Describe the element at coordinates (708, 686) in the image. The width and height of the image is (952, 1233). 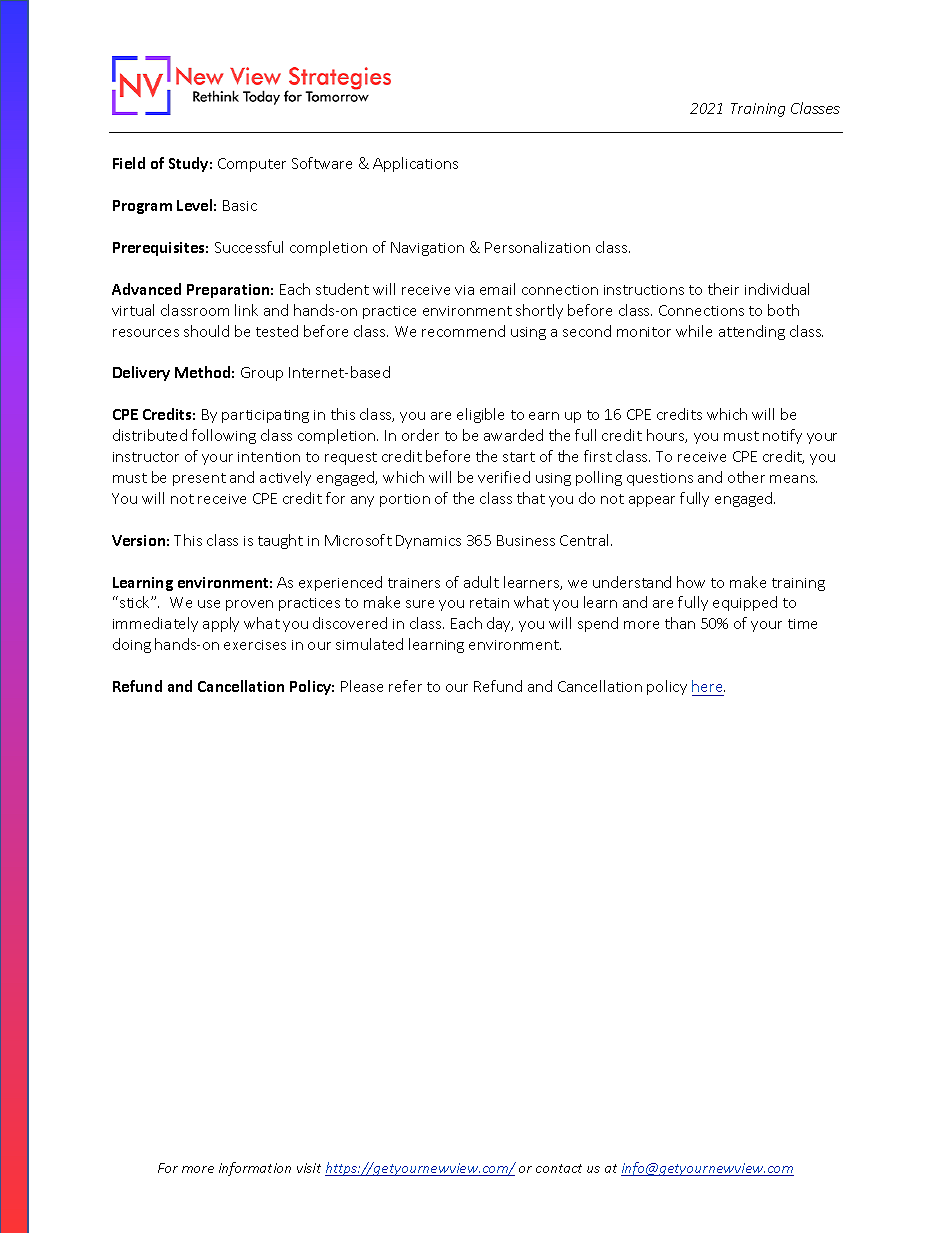
I see `here` at that location.
